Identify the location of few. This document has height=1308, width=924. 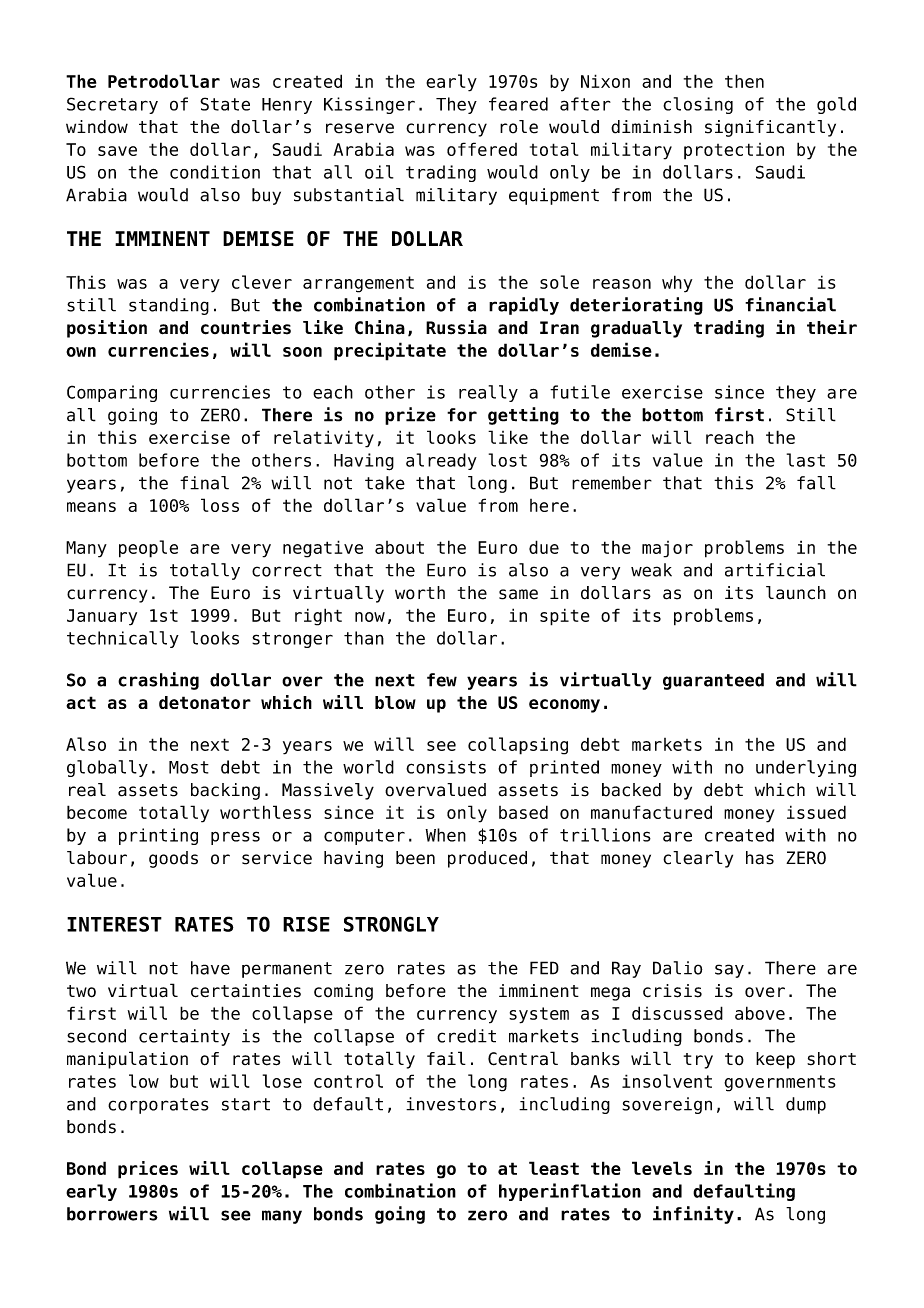
(442, 680).
